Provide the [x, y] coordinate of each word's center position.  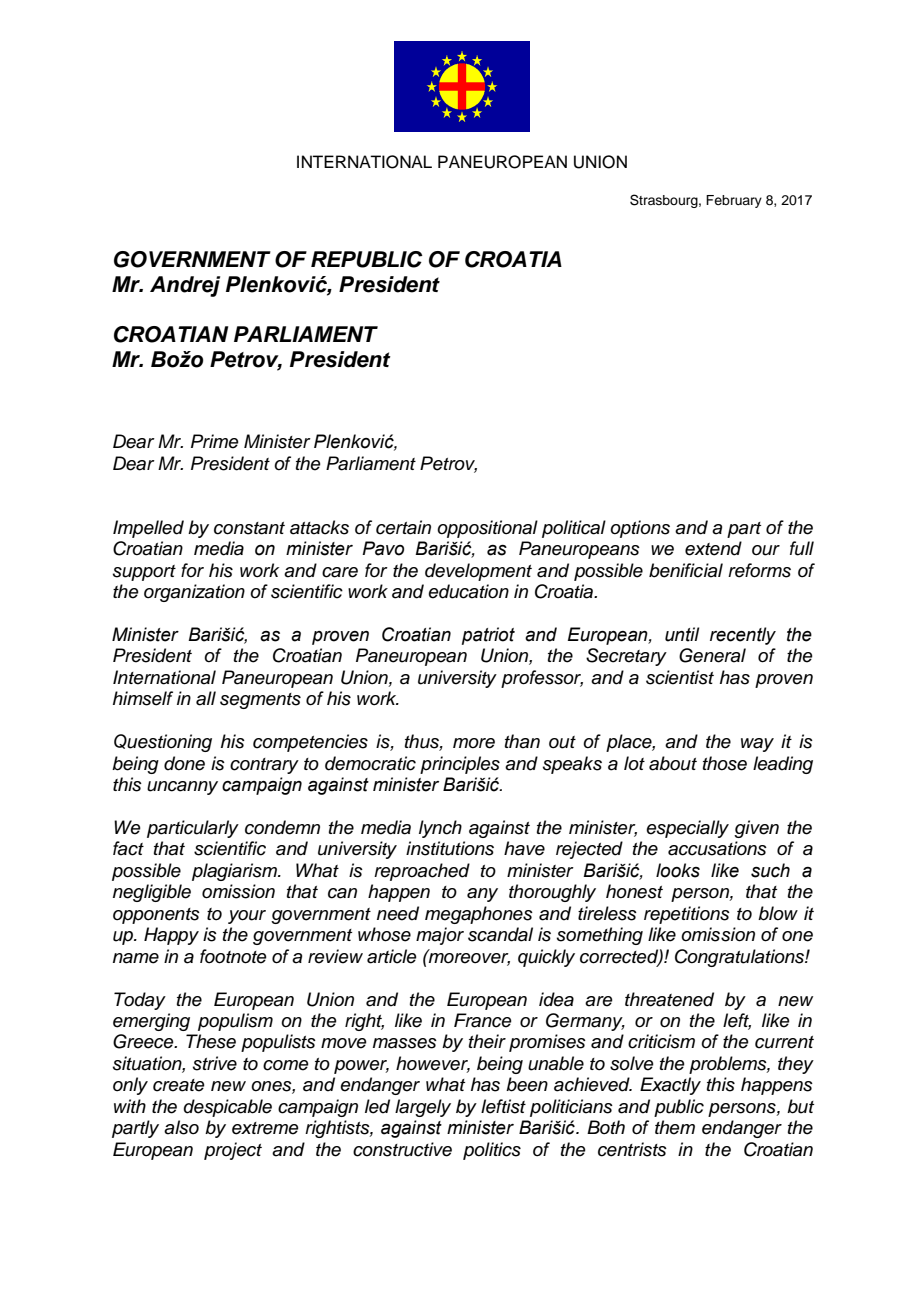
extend [713, 548]
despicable [228, 1108]
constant [249, 528]
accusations [717, 848]
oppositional [487, 529]
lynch [440, 829]
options [640, 529]
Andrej [185, 286]
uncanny [182, 788]
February [734, 201]
